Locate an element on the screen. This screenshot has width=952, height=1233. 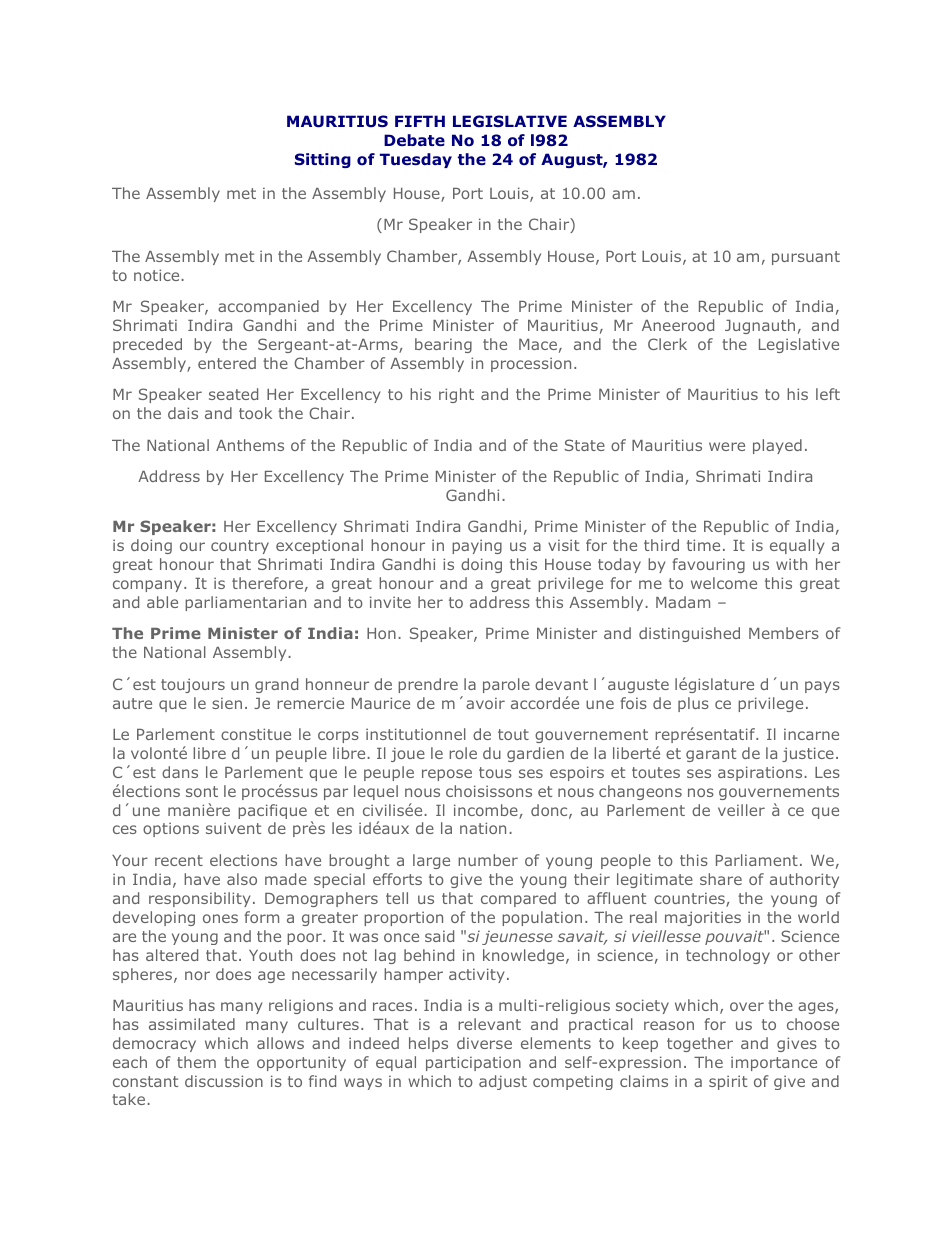
right is located at coordinates (456, 395).
